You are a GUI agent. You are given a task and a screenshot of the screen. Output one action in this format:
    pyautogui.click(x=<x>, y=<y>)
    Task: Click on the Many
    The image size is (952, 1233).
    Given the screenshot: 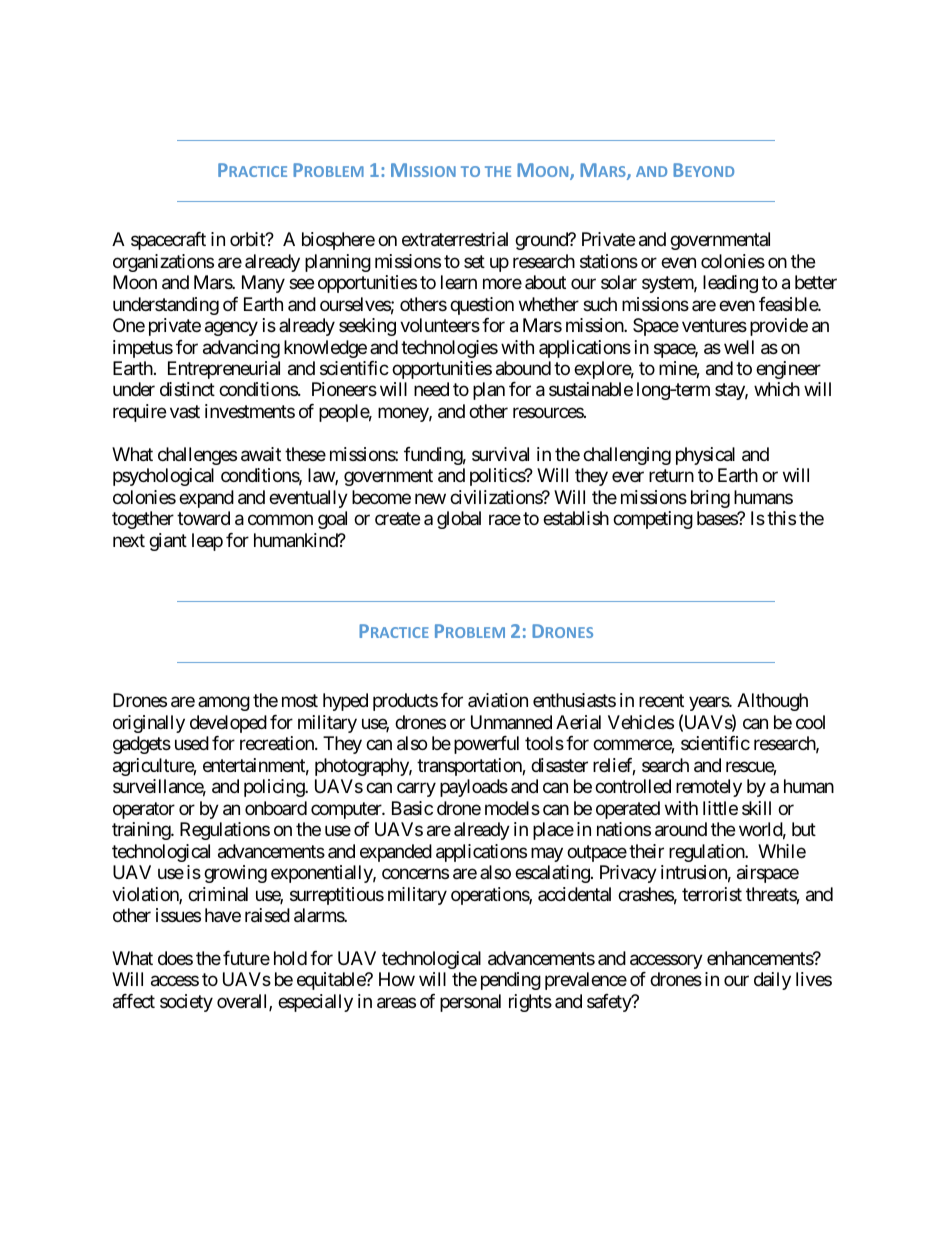 What is the action you would take?
    pyautogui.click(x=263, y=284)
